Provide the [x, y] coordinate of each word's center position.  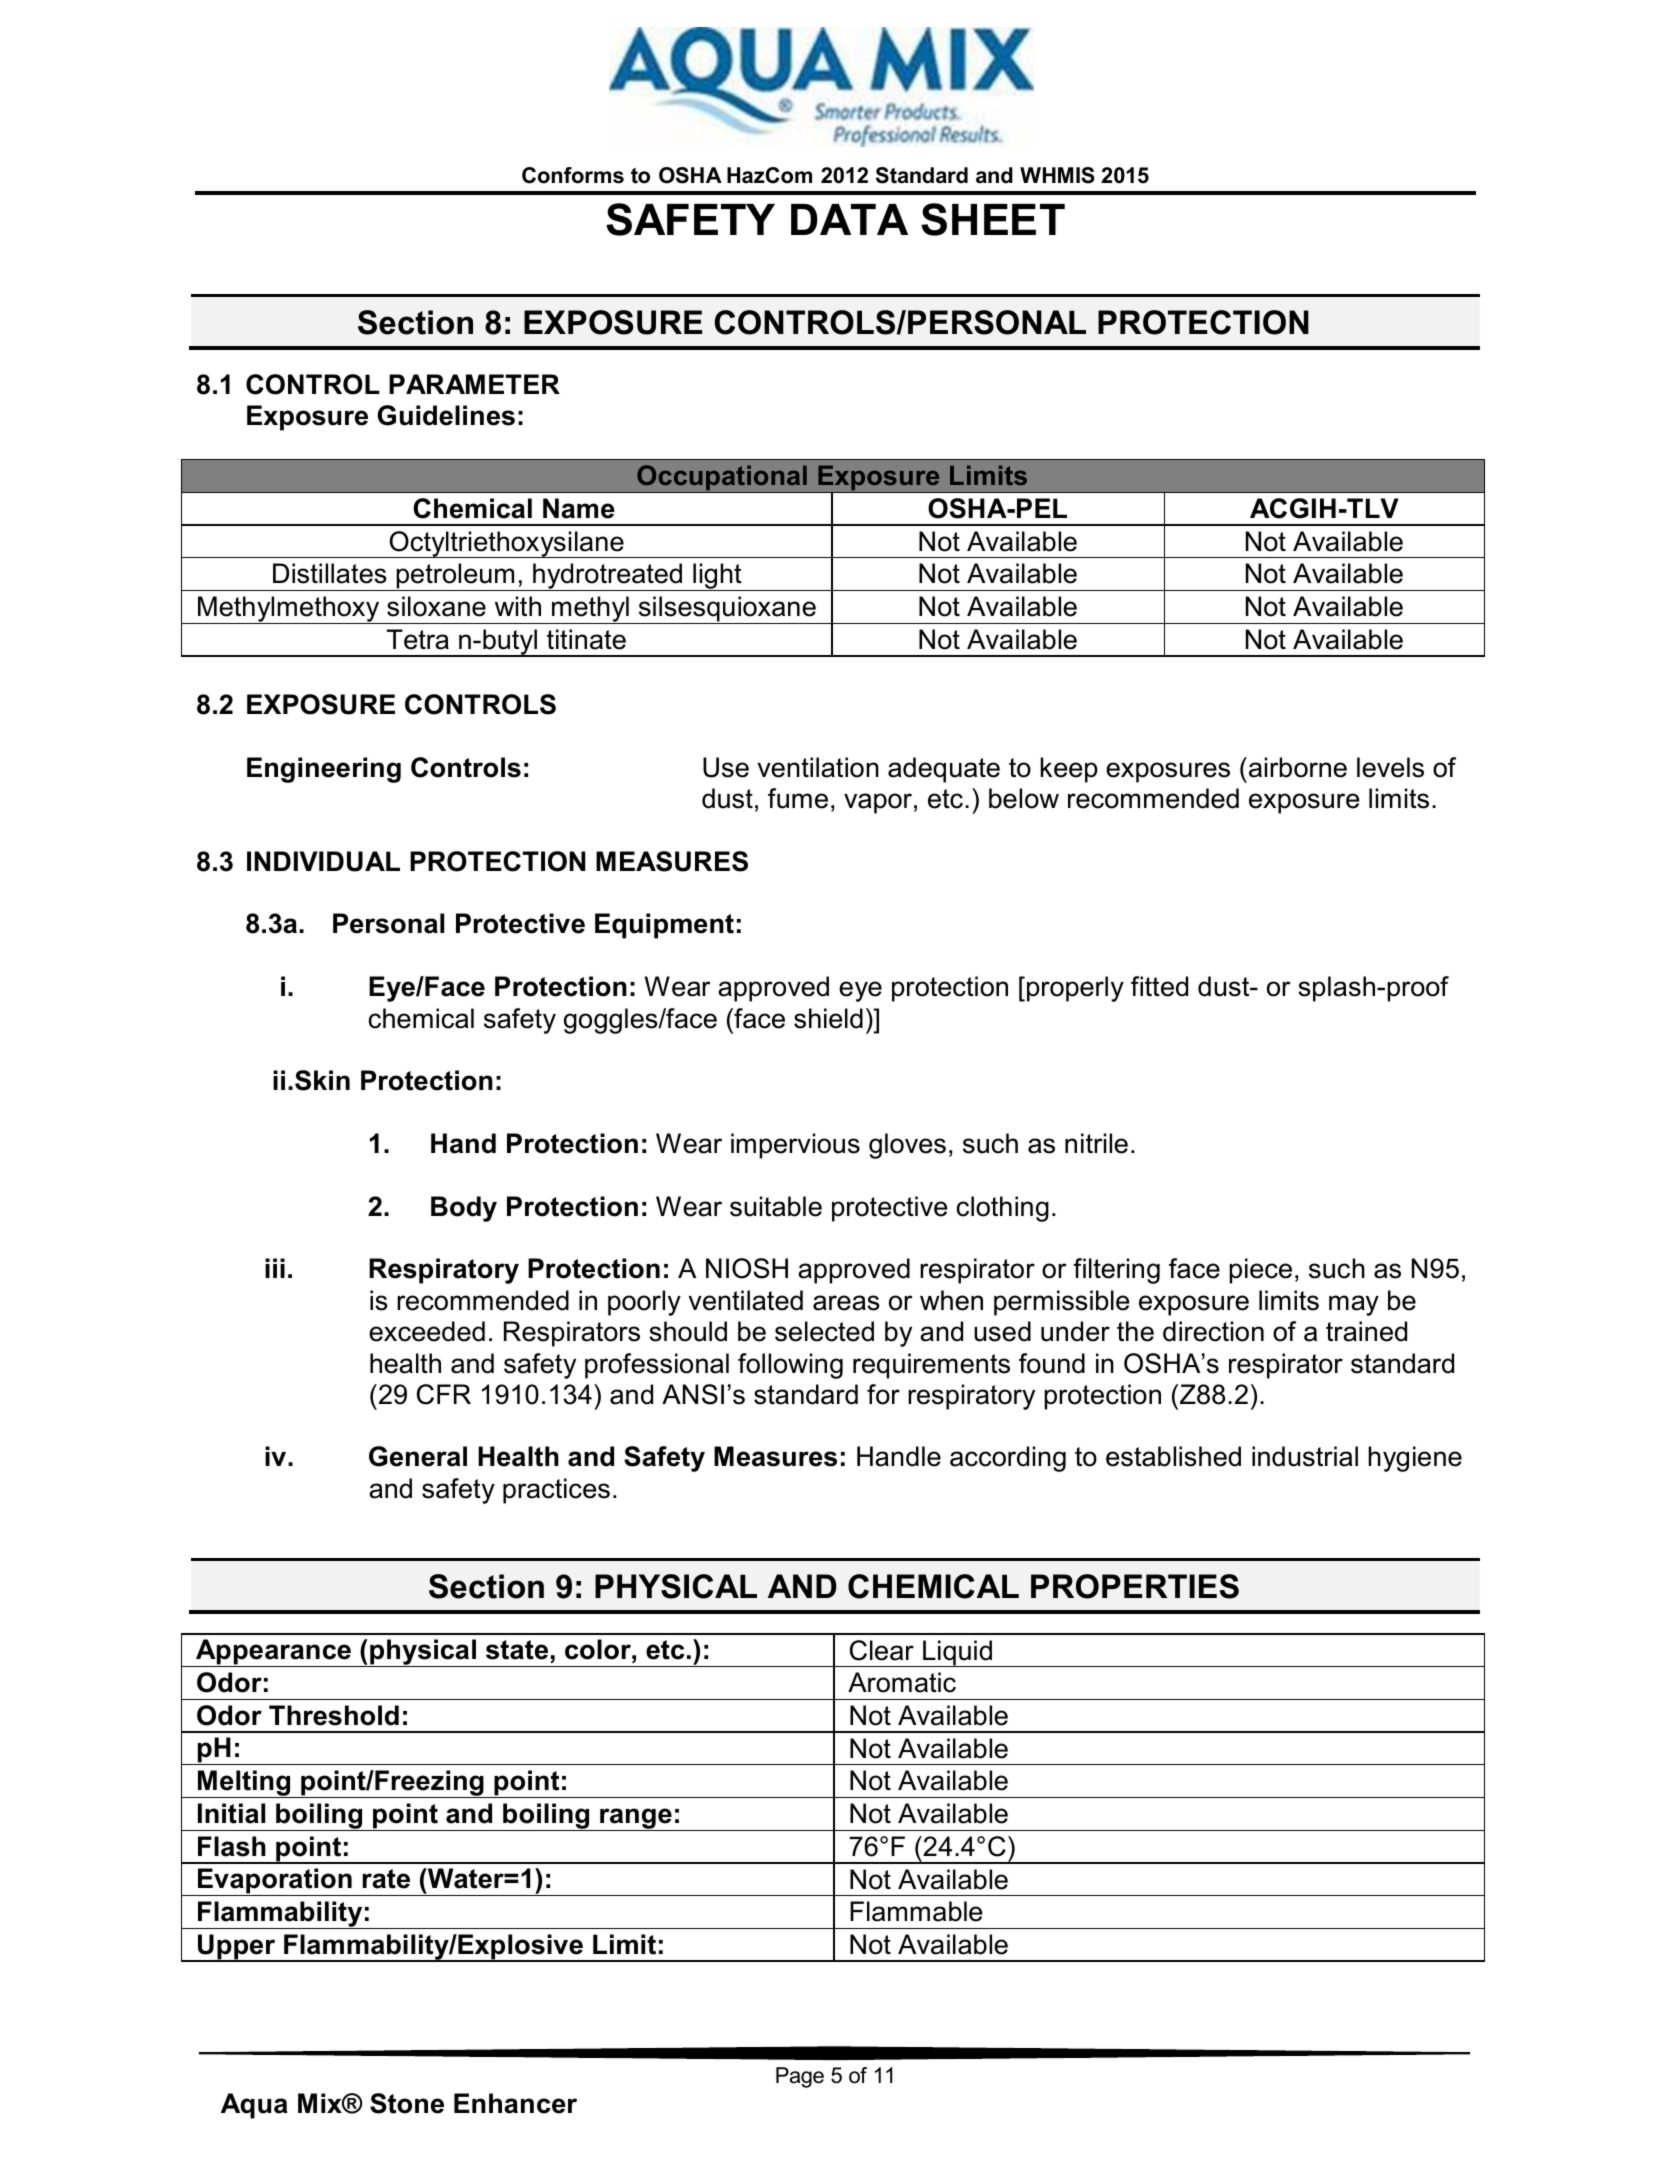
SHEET [993, 219]
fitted [1159, 986]
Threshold [334, 1715]
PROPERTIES [1135, 1586]
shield [828, 1018]
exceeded [427, 1331]
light [717, 577]
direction [1213, 1331]
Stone [407, 2103]
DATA [849, 219]
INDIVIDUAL [323, 861]
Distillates [330, 573]
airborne [1298, 767]
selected [824, 1331]
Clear [882, 1650]
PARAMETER [474, 384]
